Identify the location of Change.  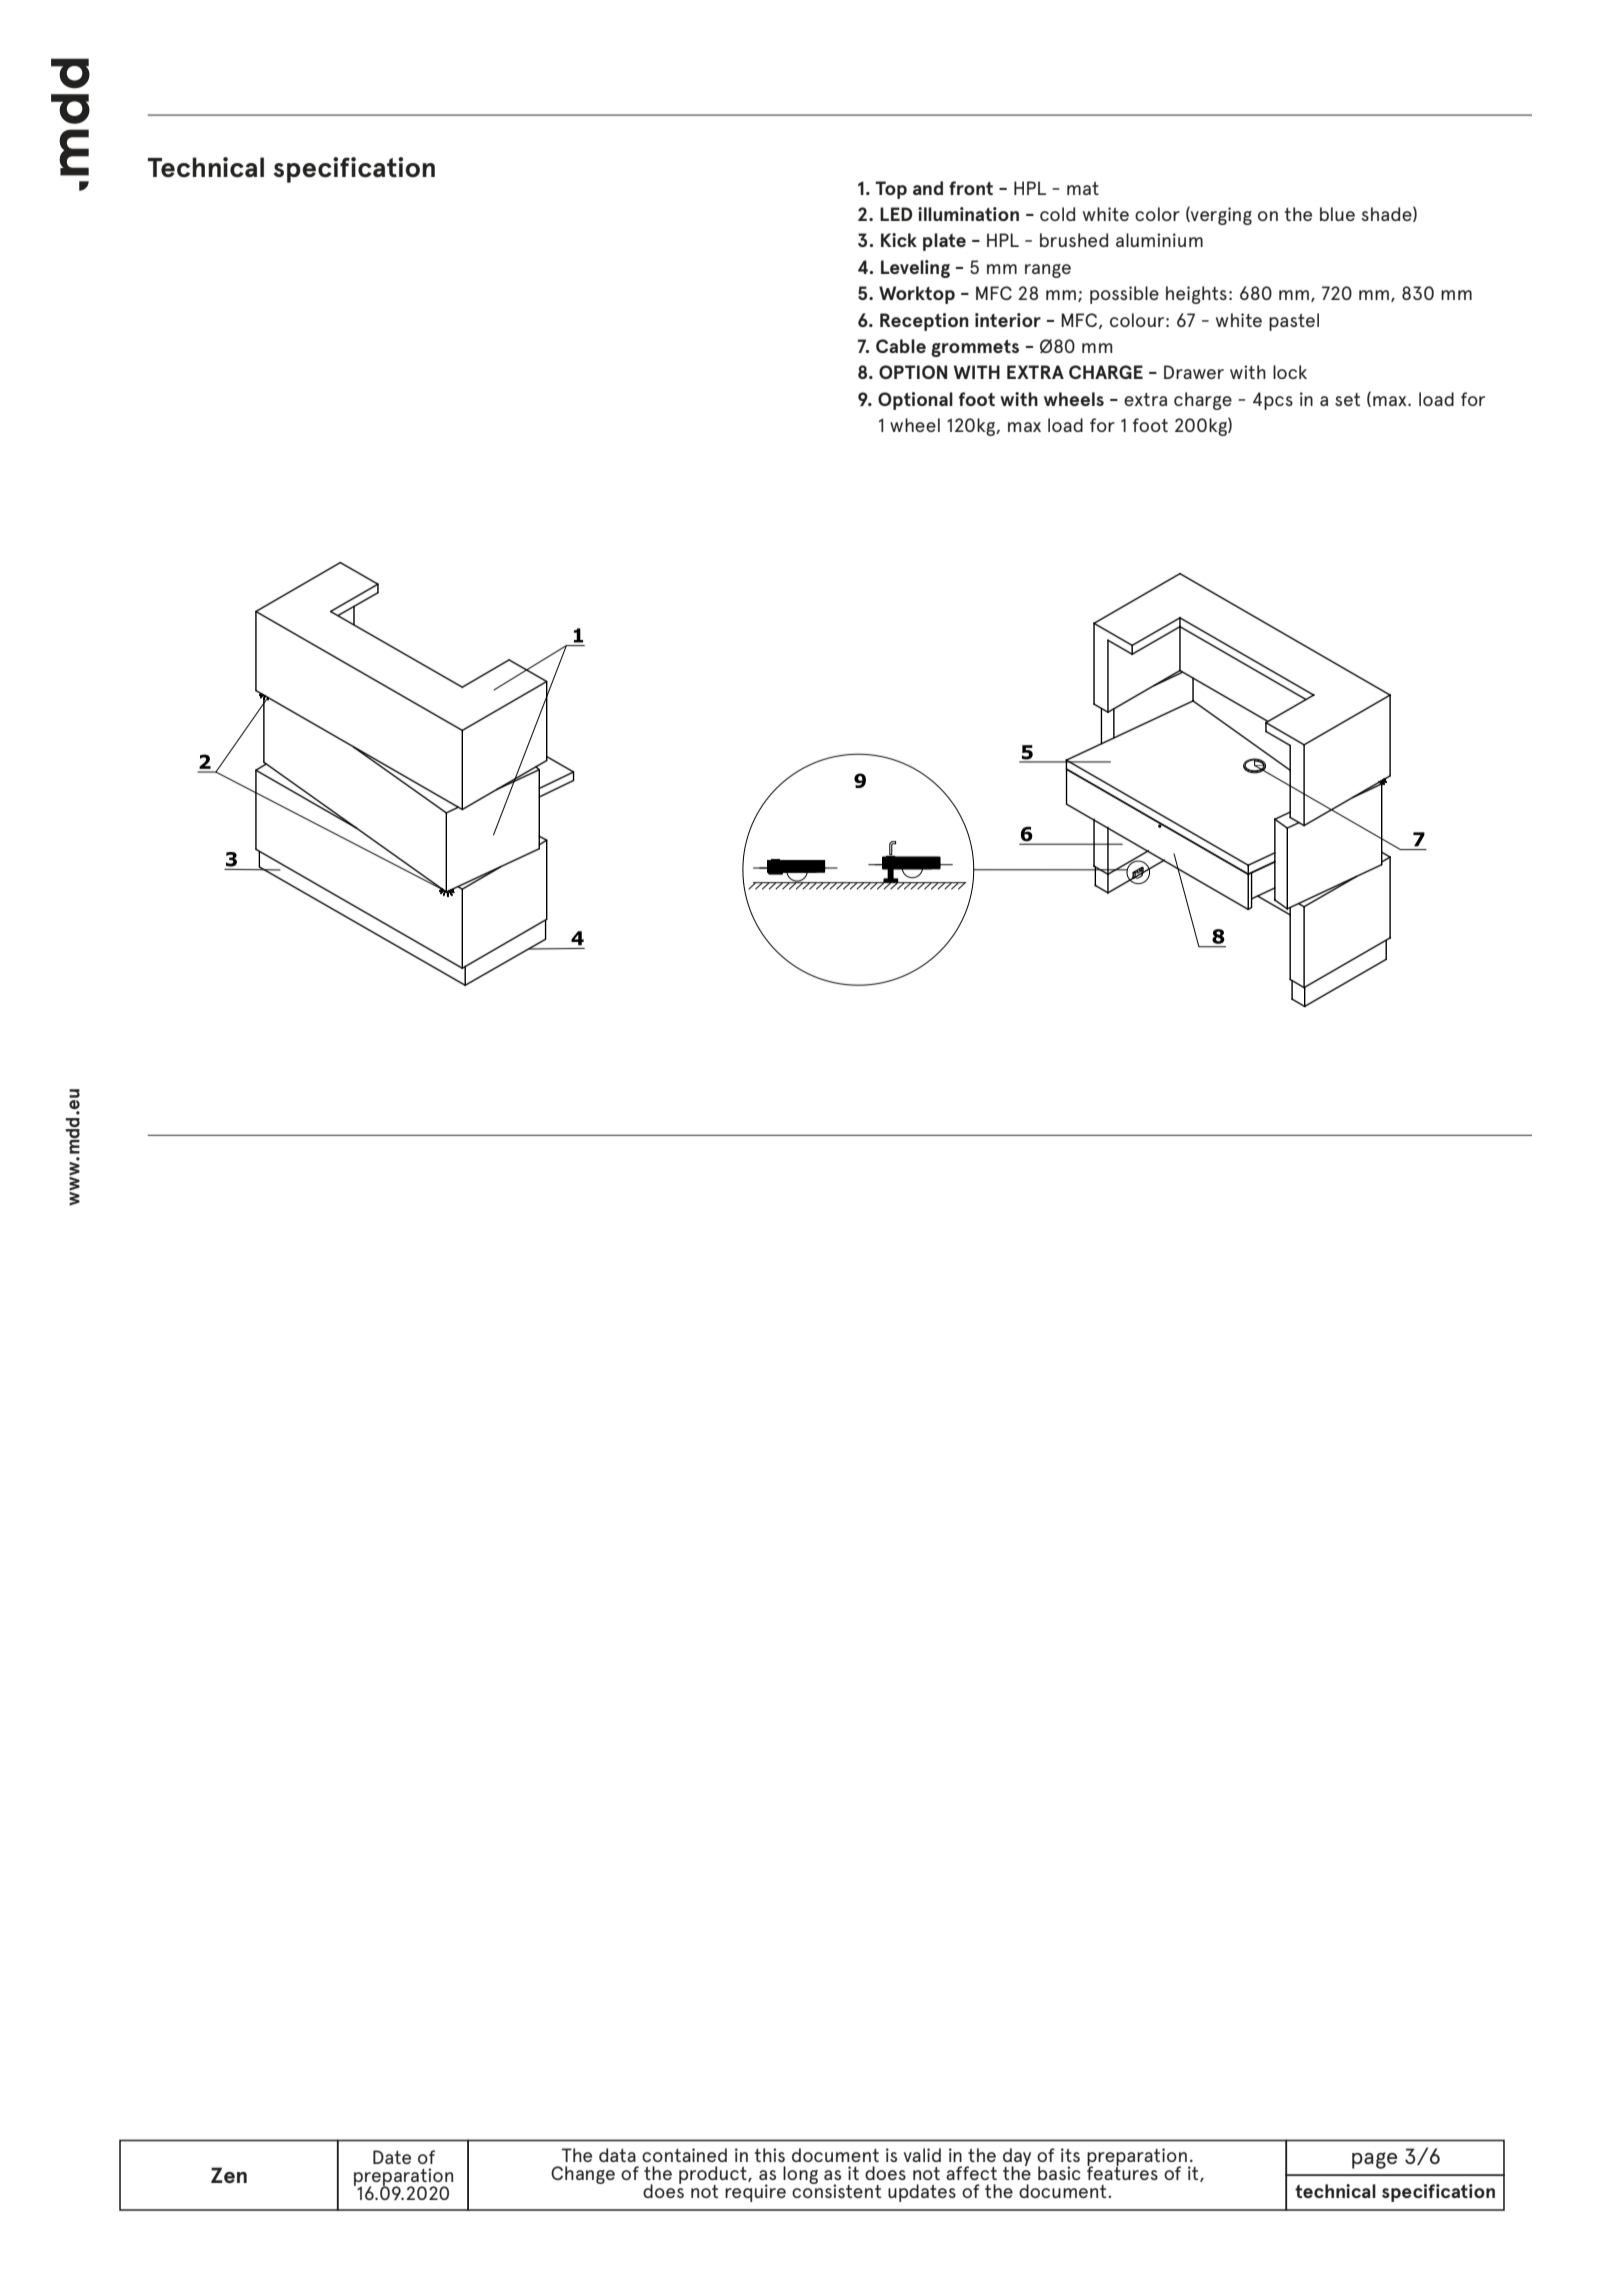
(583, 2175).
